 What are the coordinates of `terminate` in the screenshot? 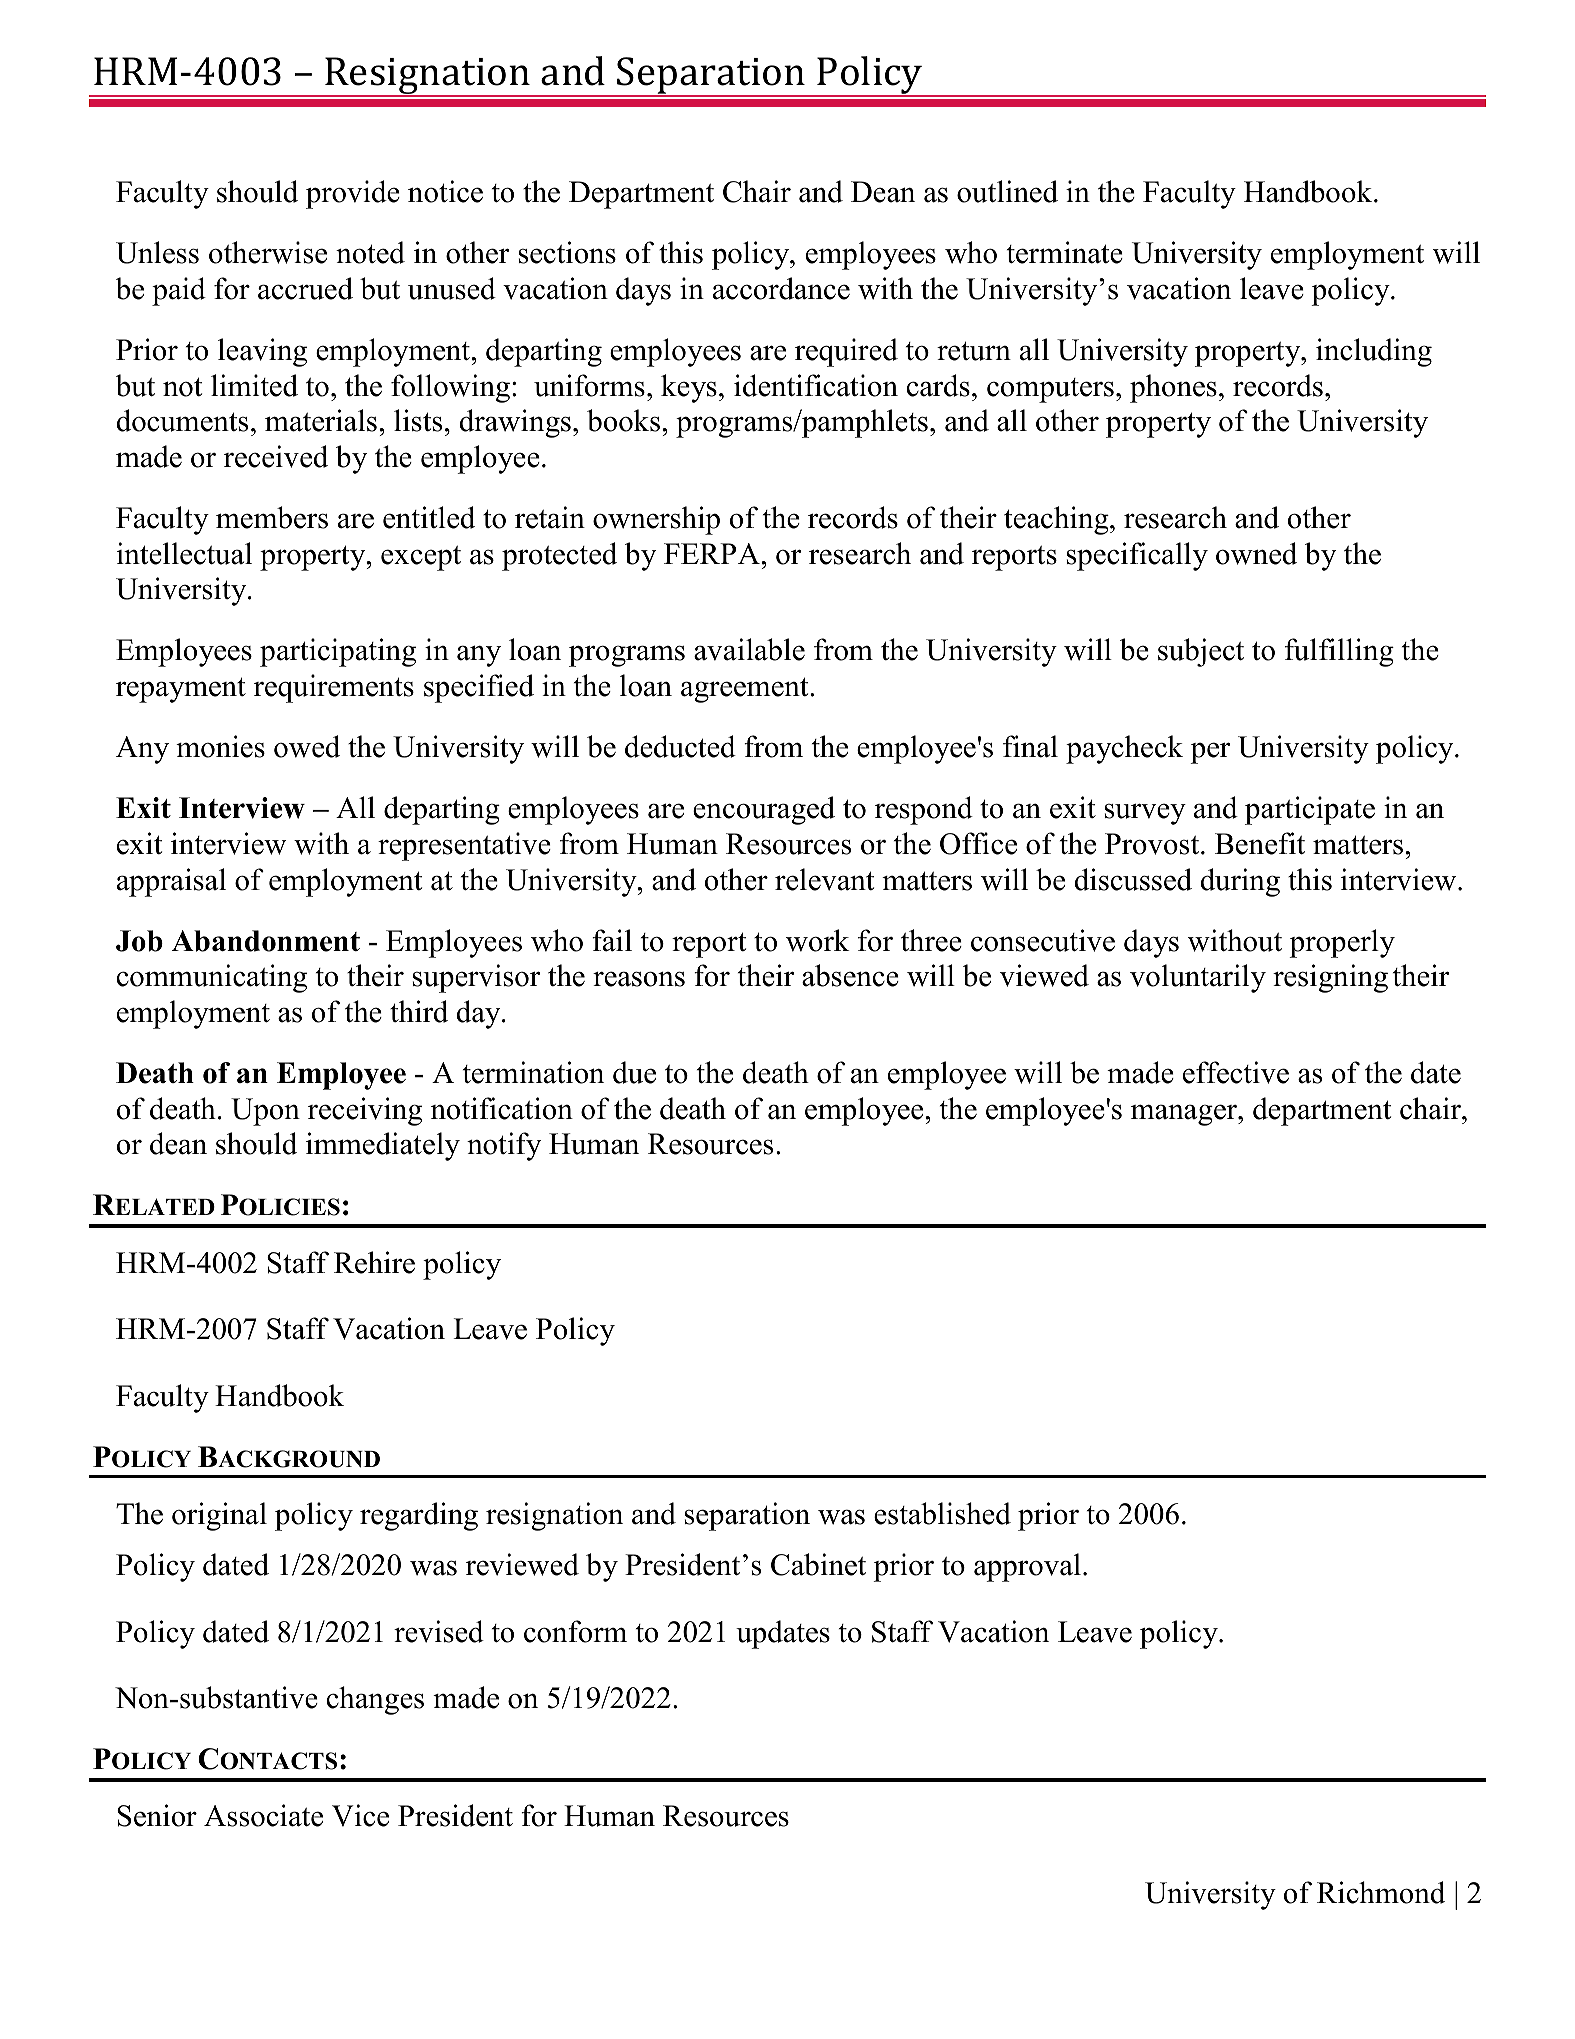 It's located at (1065, 252).
